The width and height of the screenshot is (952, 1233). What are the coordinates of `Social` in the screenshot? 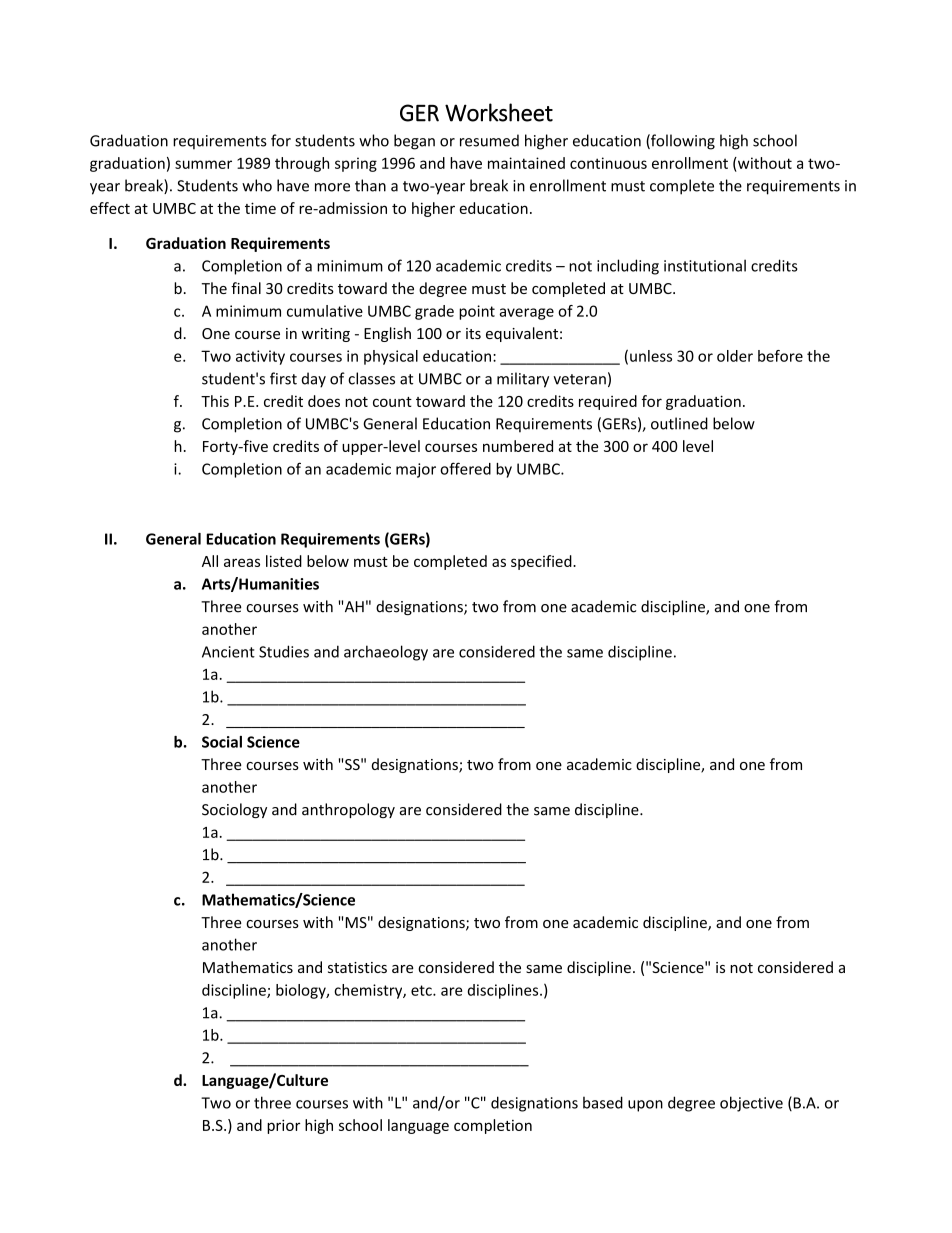 It's located at (222, 742).
